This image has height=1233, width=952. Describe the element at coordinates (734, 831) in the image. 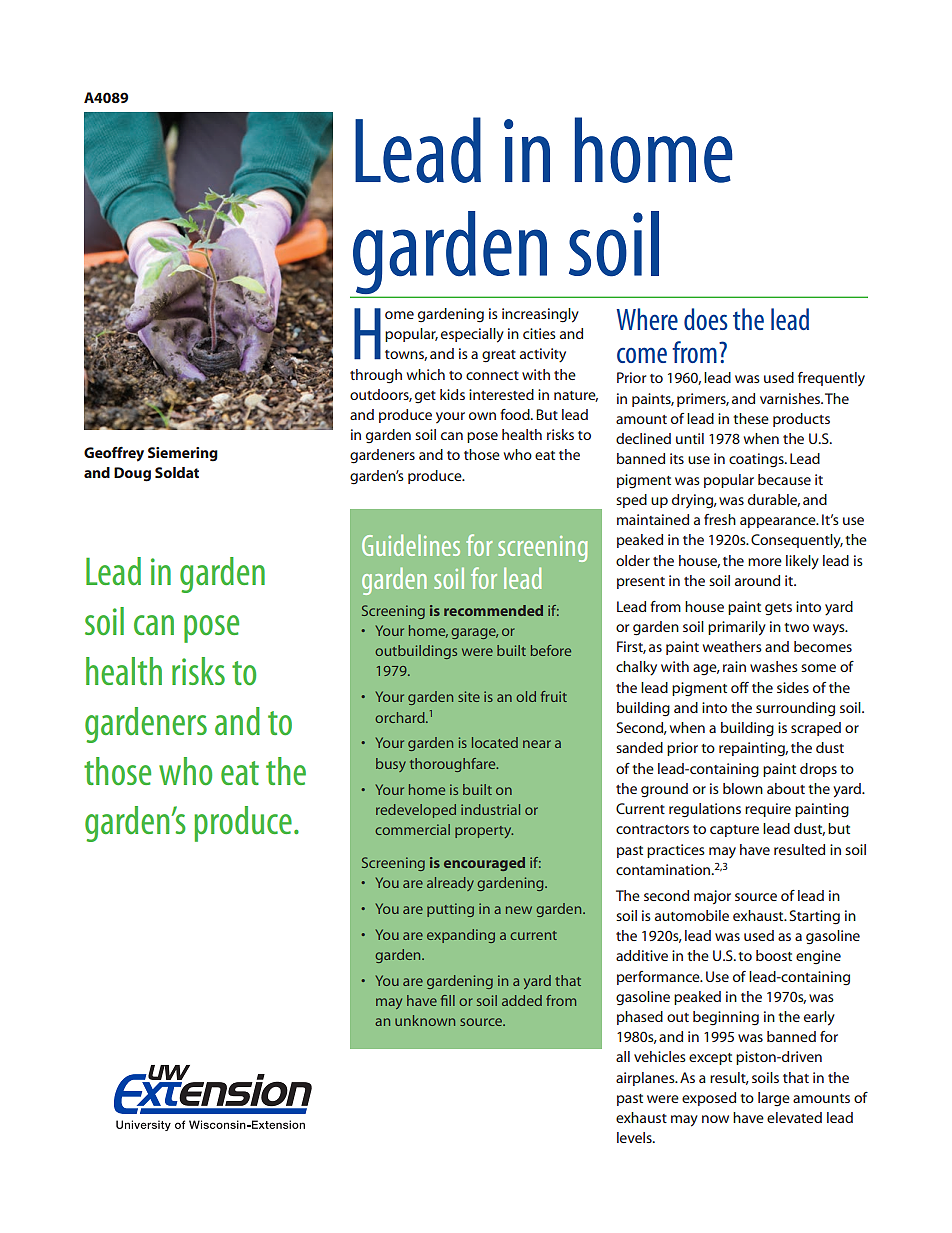

I see `capture` at that location.
